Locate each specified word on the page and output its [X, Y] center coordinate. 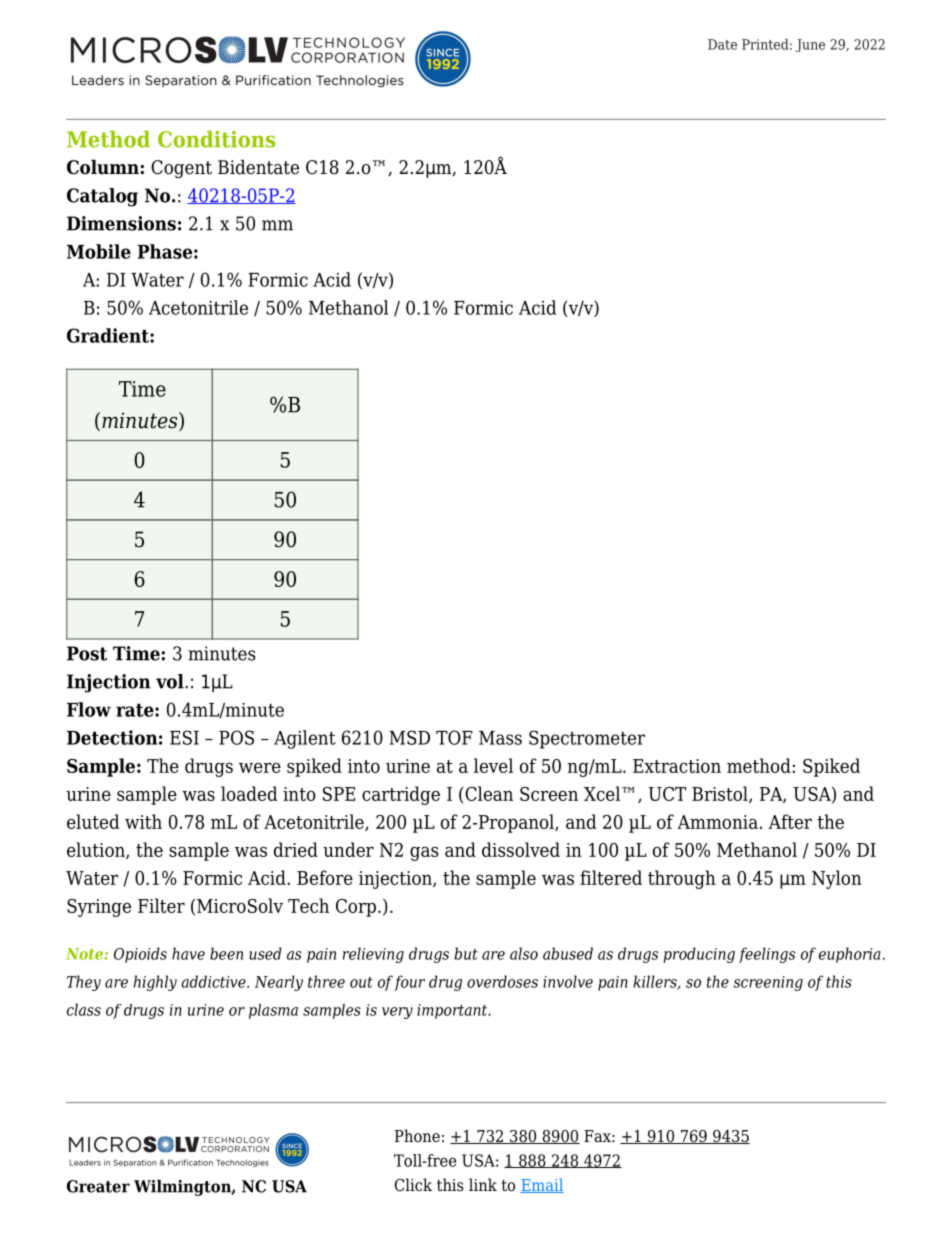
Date [722, 44]
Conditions [216, 139]
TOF [454, 737]
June [810, 45]
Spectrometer [587, 739]
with [143, 821]
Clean [488, 793]
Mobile [99, 251]
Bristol [721, 794]
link [483, 1184]
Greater [98, 1186]
